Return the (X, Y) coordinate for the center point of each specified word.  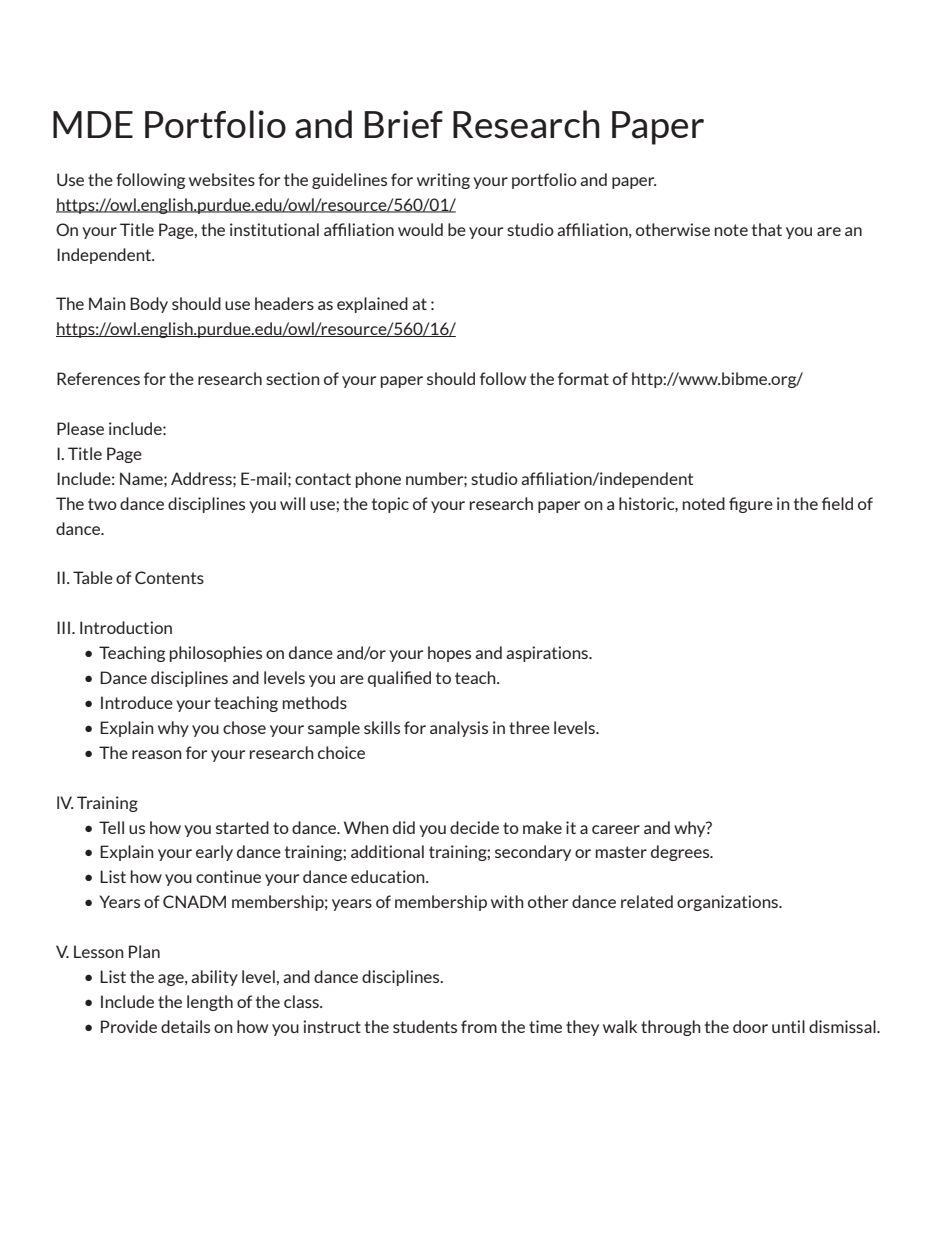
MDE (93, 124)
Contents (169, 577)
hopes (449, 654)
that (767, 229)
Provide (129, 1026)
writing (443, 181)
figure (751, 505)
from (479, 1026)
